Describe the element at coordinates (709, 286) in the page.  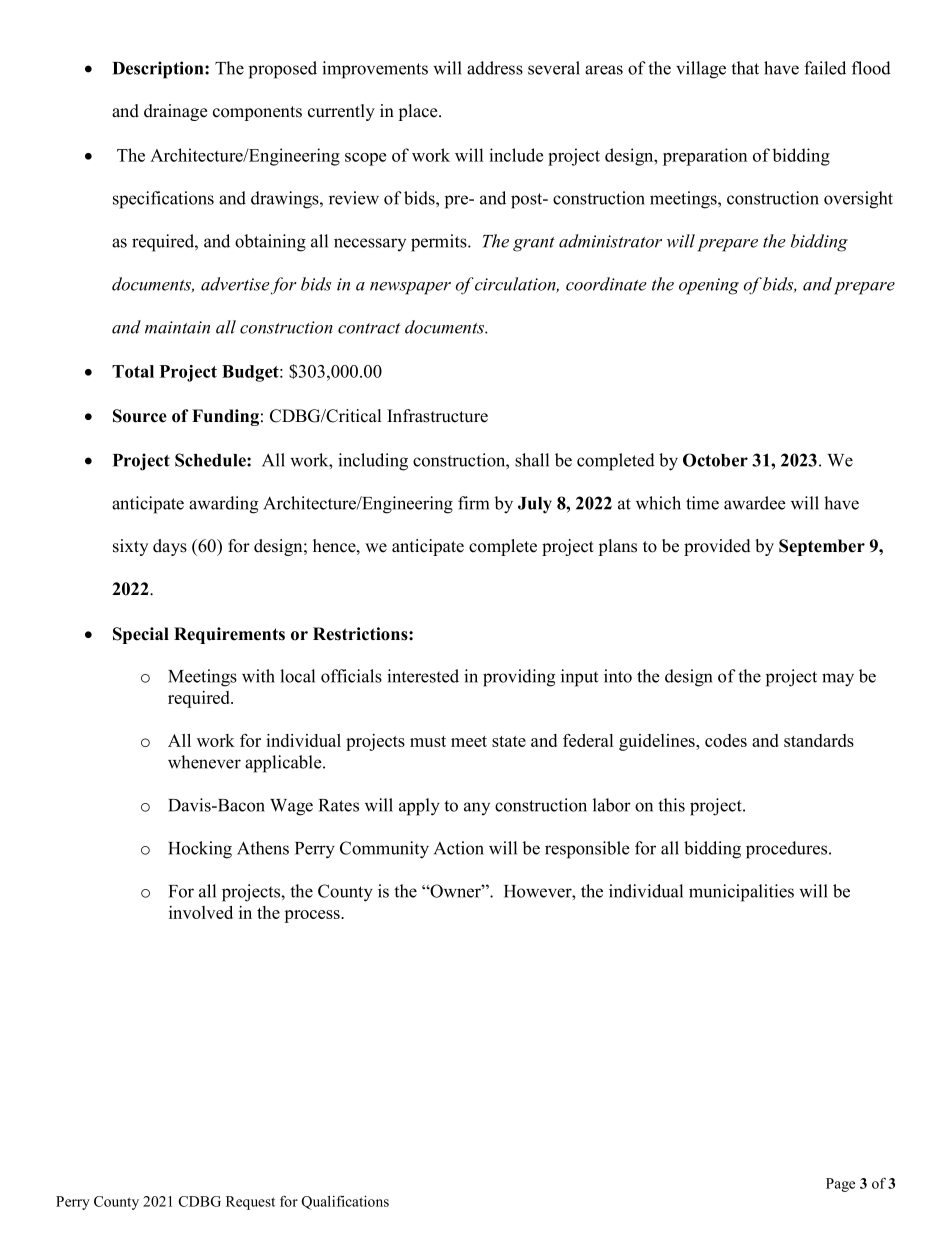
I see `opening` at that location.
